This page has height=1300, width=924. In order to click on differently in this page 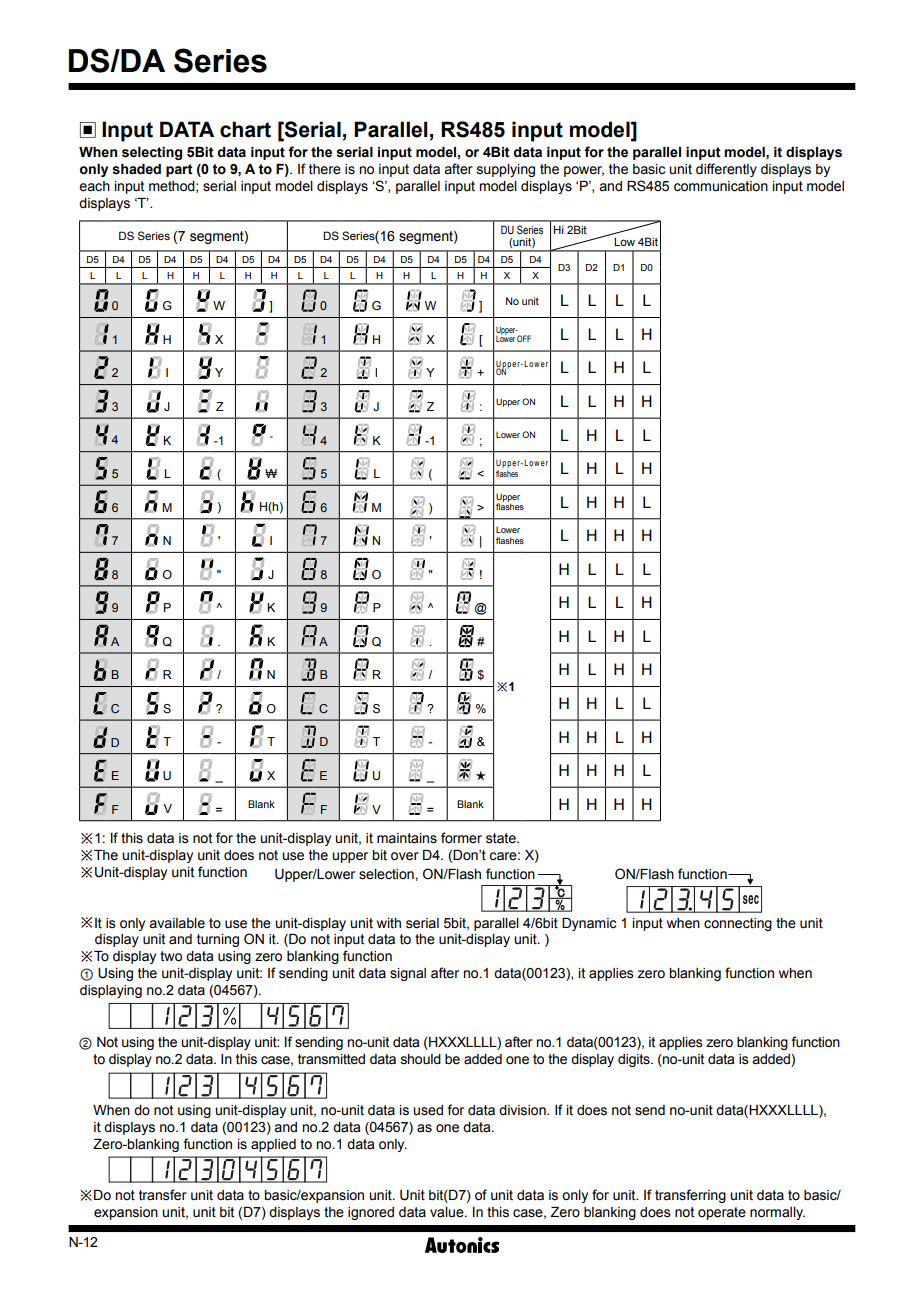, I will do `click(726, 170)`.
